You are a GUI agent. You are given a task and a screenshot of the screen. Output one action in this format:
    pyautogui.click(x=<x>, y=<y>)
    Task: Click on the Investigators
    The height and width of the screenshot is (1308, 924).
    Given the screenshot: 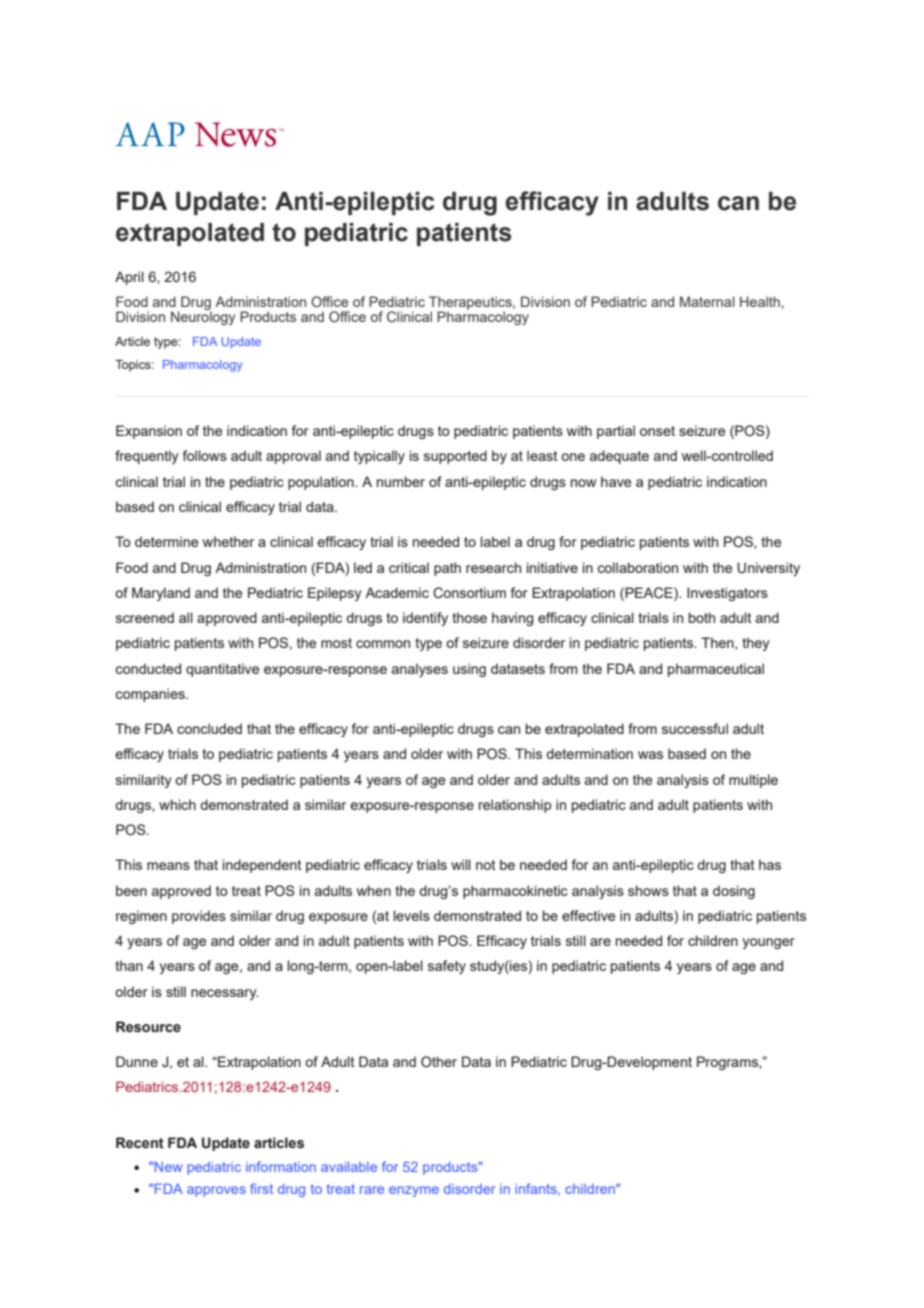 What is the action you would take?
    pyautogui.click(x=727, y=594)
